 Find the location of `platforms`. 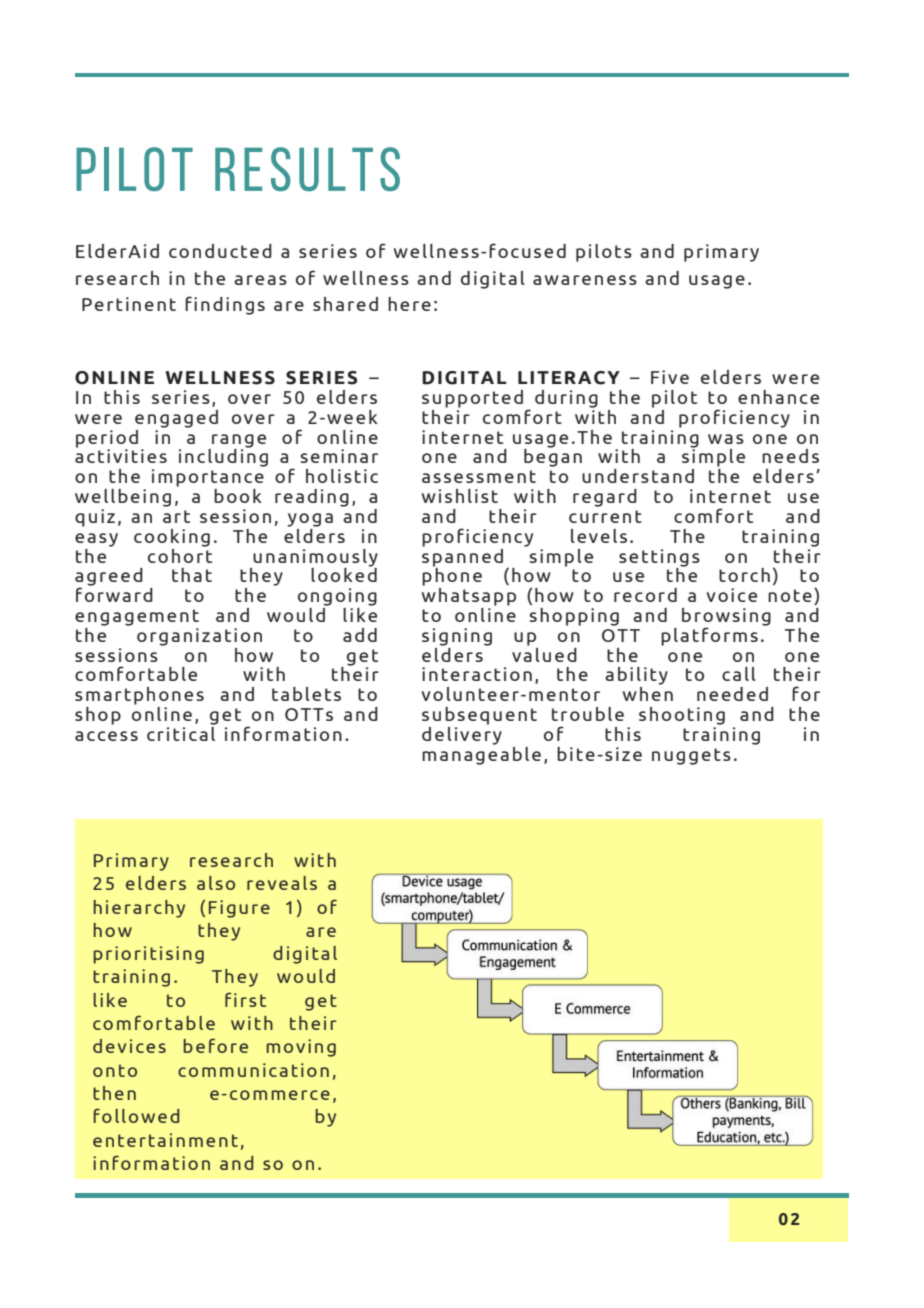

platforms is located at coordinates (709, 636).
